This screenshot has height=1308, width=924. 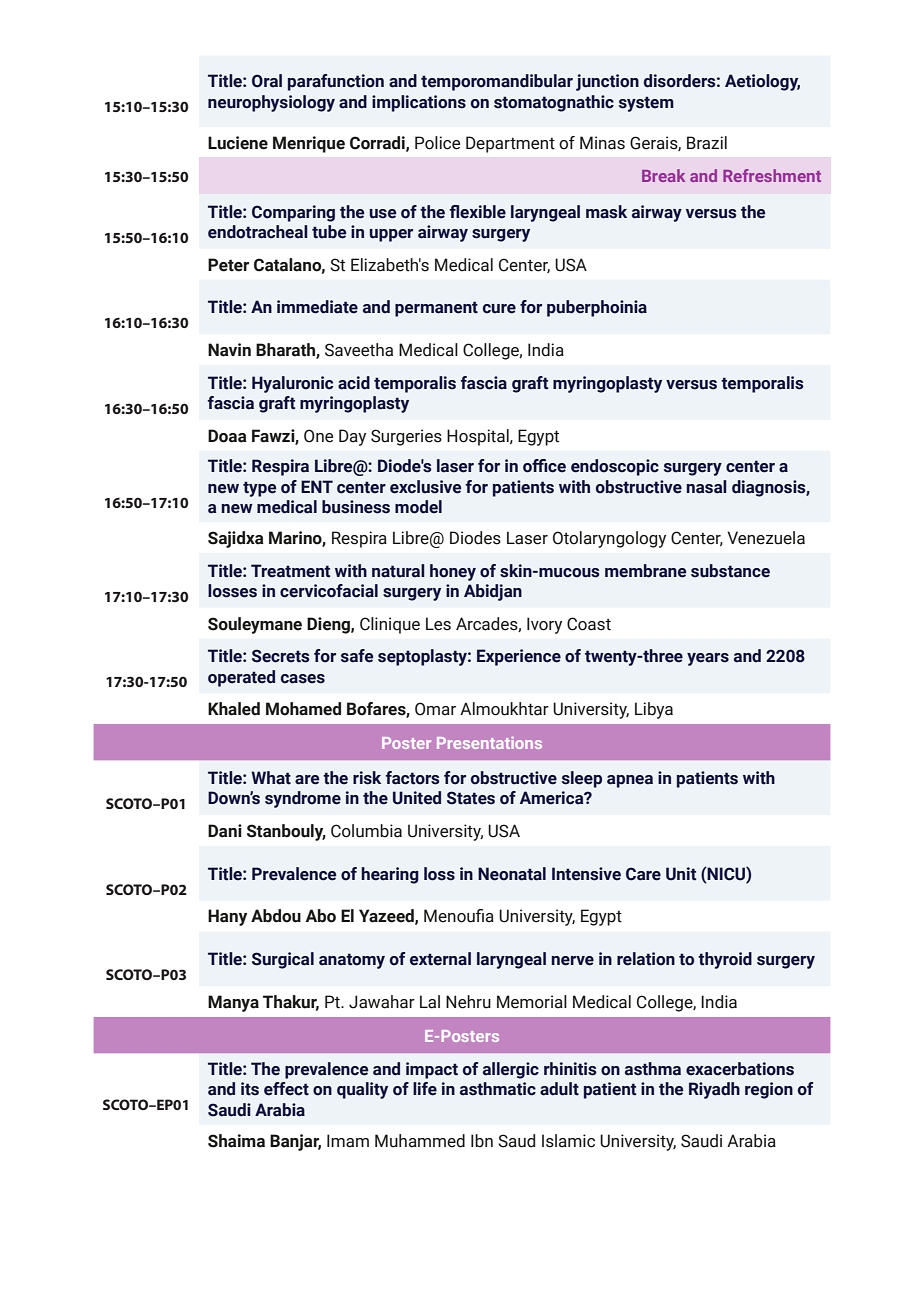 I want to click on neurophysiology, so click(x=271, y=103).
